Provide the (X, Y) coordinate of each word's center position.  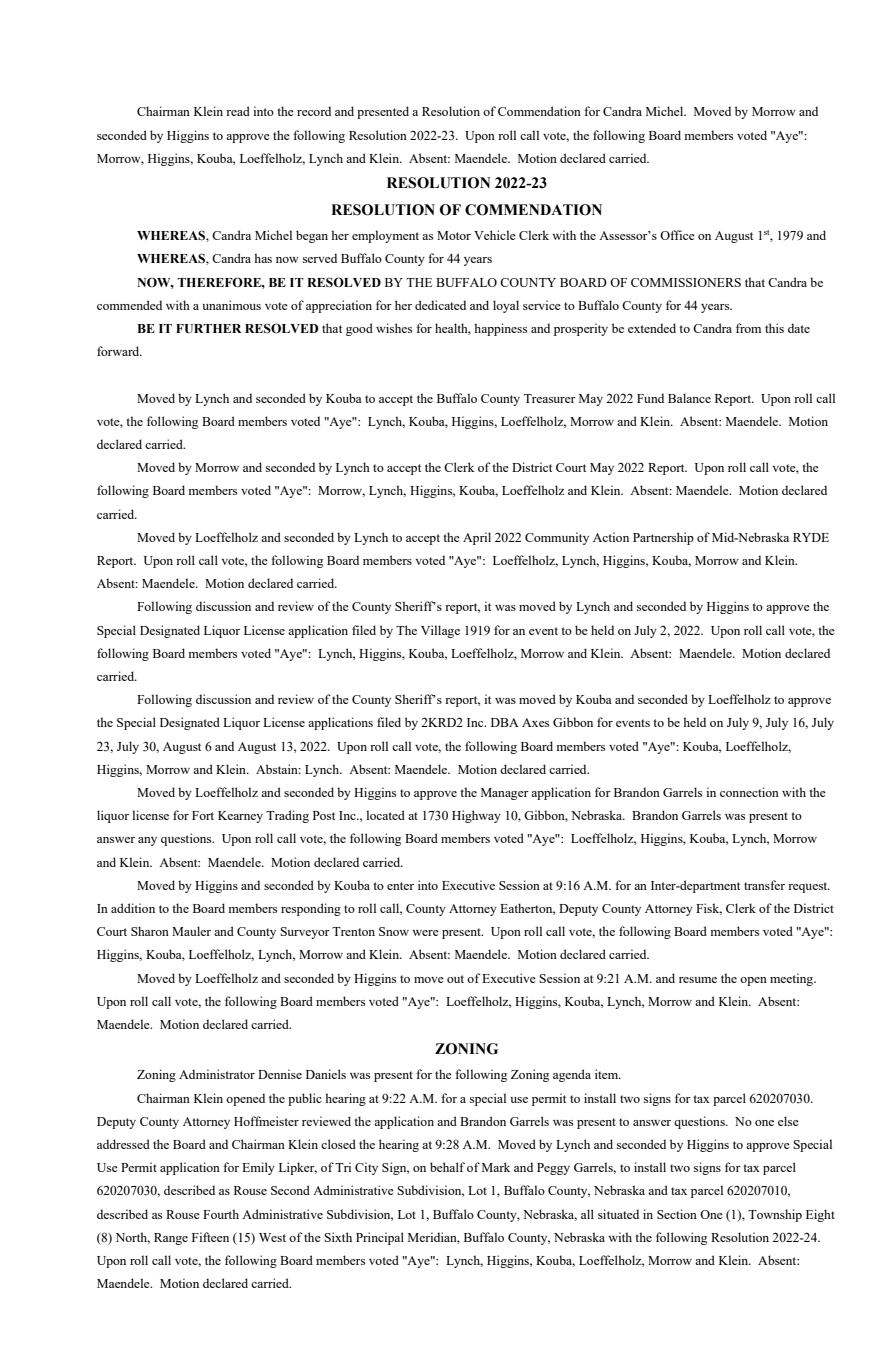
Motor (454, 235)
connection (749, 792)
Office (677, 235)
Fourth (221, 1214)
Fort (203, 815)
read (238, 111)
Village (440, 631)
